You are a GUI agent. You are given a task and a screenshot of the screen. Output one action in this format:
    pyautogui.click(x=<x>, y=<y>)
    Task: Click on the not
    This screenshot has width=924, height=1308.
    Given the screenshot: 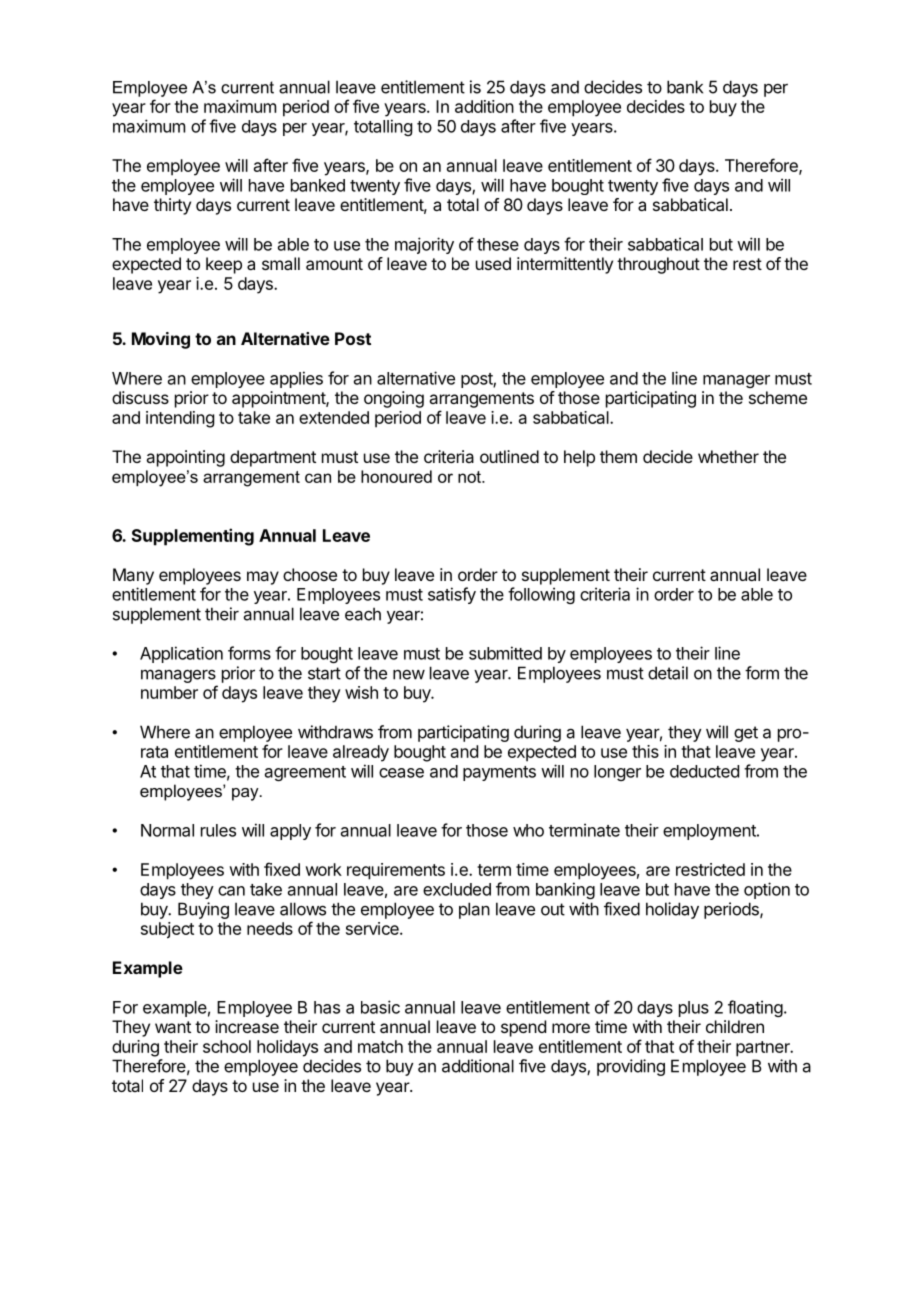 What is the action you would take?
    pyautogui.click(x=470, y=477)
